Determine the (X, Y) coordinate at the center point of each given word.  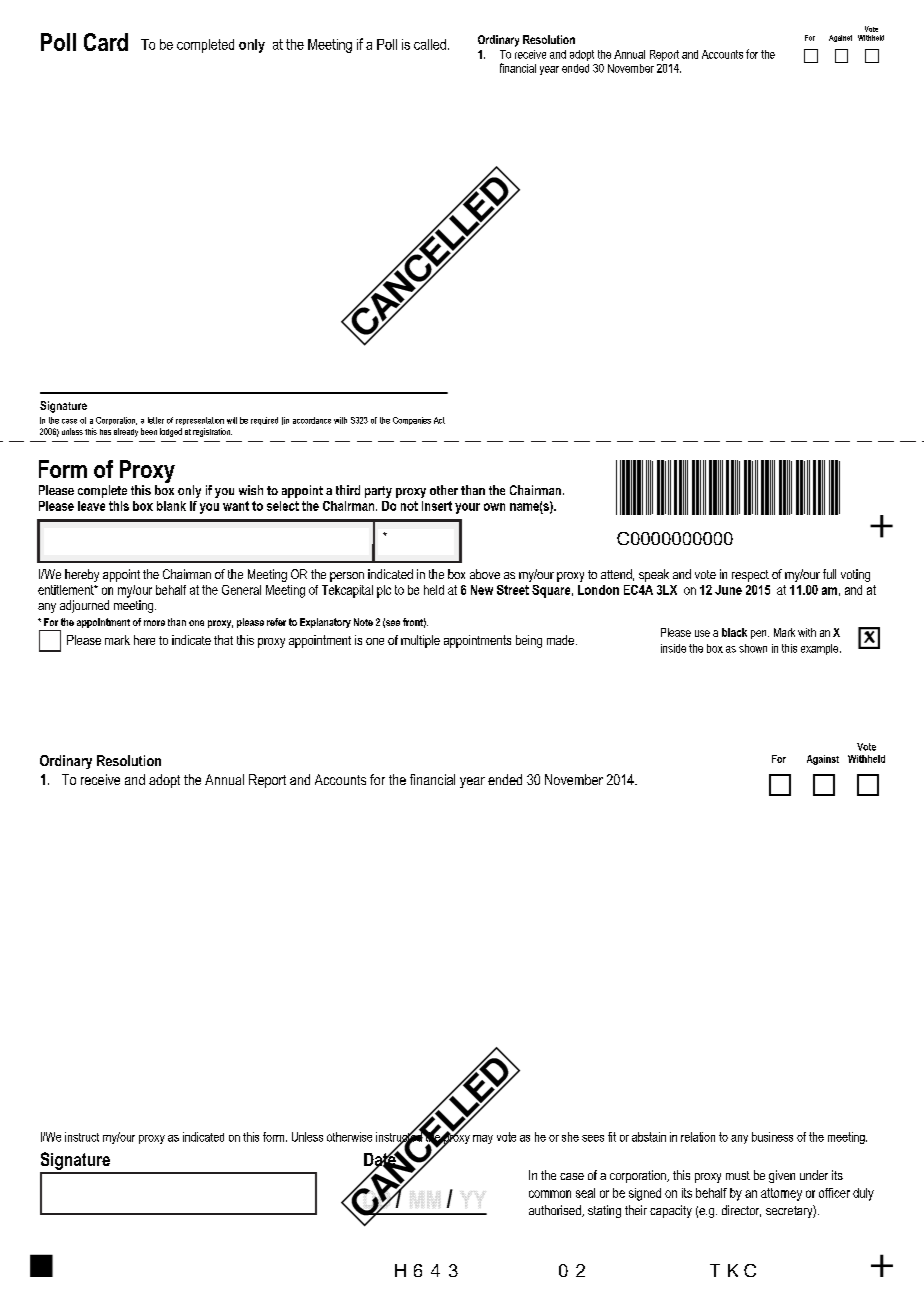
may (483, 1139)
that (223, 640)
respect (750, 576)
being (529, 641)
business (772, 1137)
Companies (412, 421)
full (829, 574)
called (430, 44)
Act (439, 420)
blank (171, 506)
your (467, 508)
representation (200, 421)
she (570, 1137)
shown (753, 648)
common (550, 1194)
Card (106, 42)
